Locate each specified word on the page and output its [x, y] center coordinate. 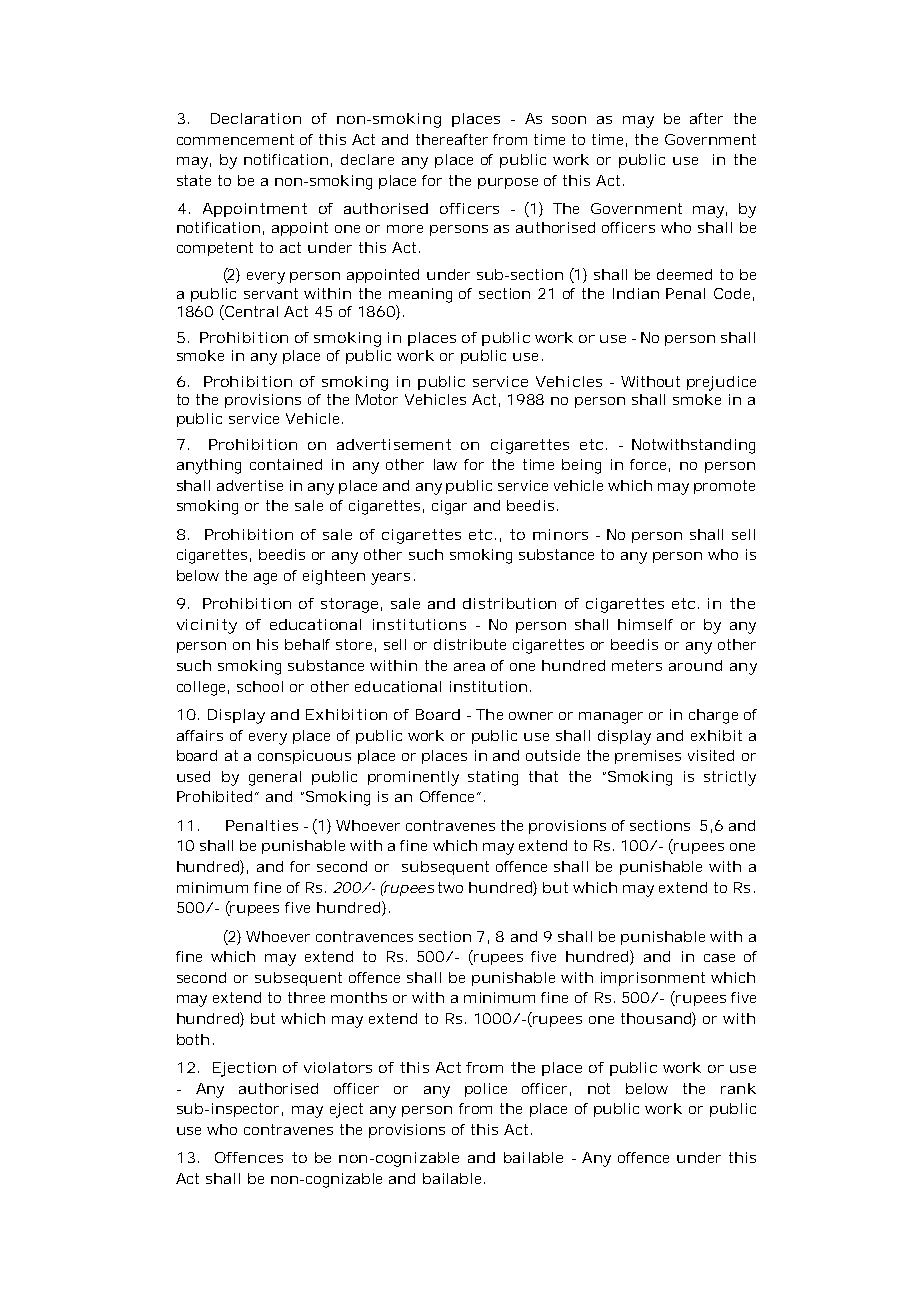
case [719, 958]
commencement [235, 139]
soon [569, 120]
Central [250, 311]
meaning [420, 295]
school [260, 686]
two [450, 887]
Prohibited [214, 796]
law [445, 464]
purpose [508, 183]
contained [286, 464]
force [650, 465]
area [469, 667]
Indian [636, 293]
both [193, 1039]
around [695, 665]
